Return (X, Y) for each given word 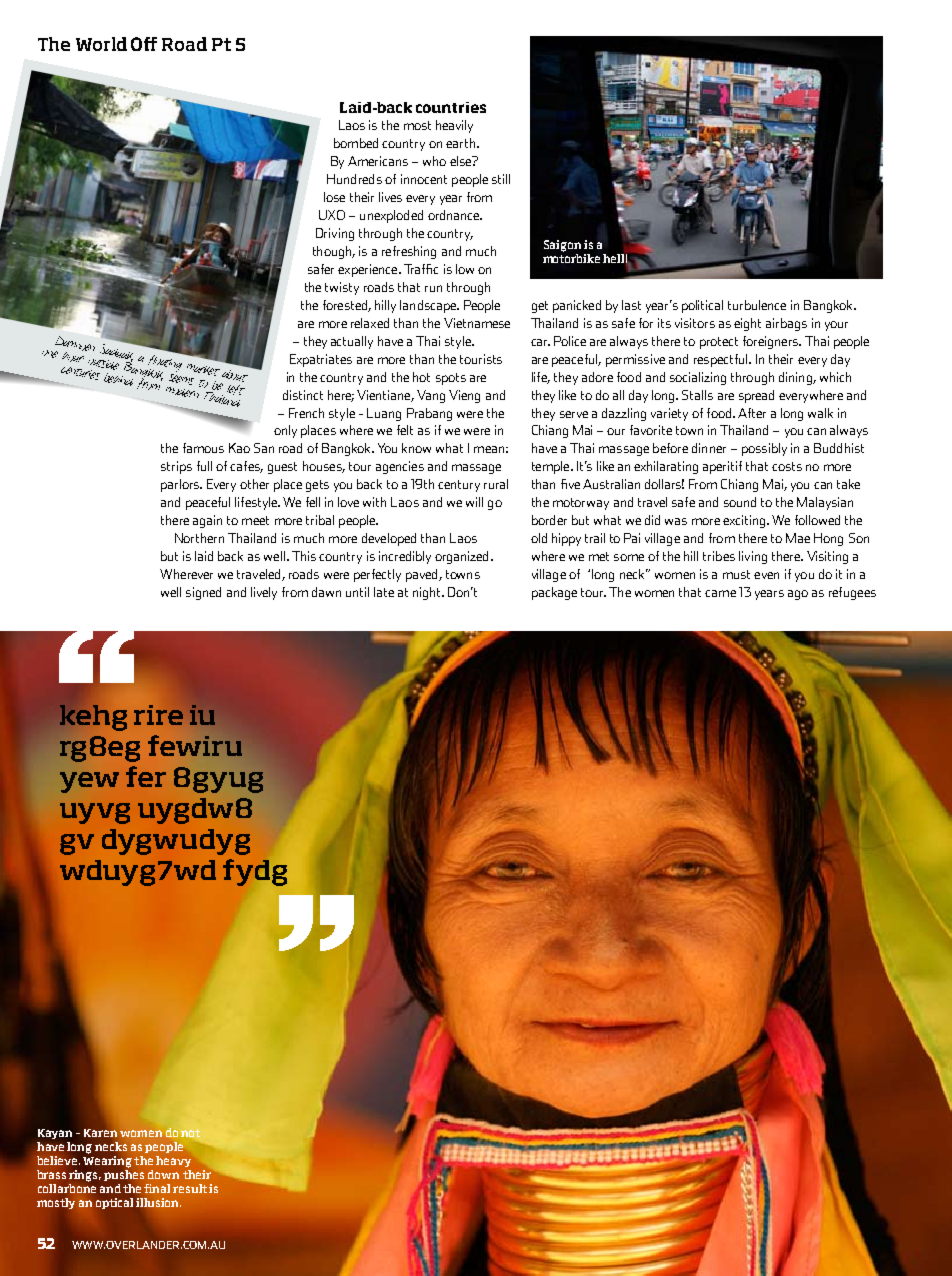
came (720, 593)
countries (451, 107)
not (190, 1133)
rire (158, 715)
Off (144, 44)
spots (451, 379)
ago (798, 595)
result (190, 1188)
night (428, 593)
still (501, 179)
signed (203, 593)
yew (89, 782)
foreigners (771, 342)
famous (203, 448)
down (163, 1174)
